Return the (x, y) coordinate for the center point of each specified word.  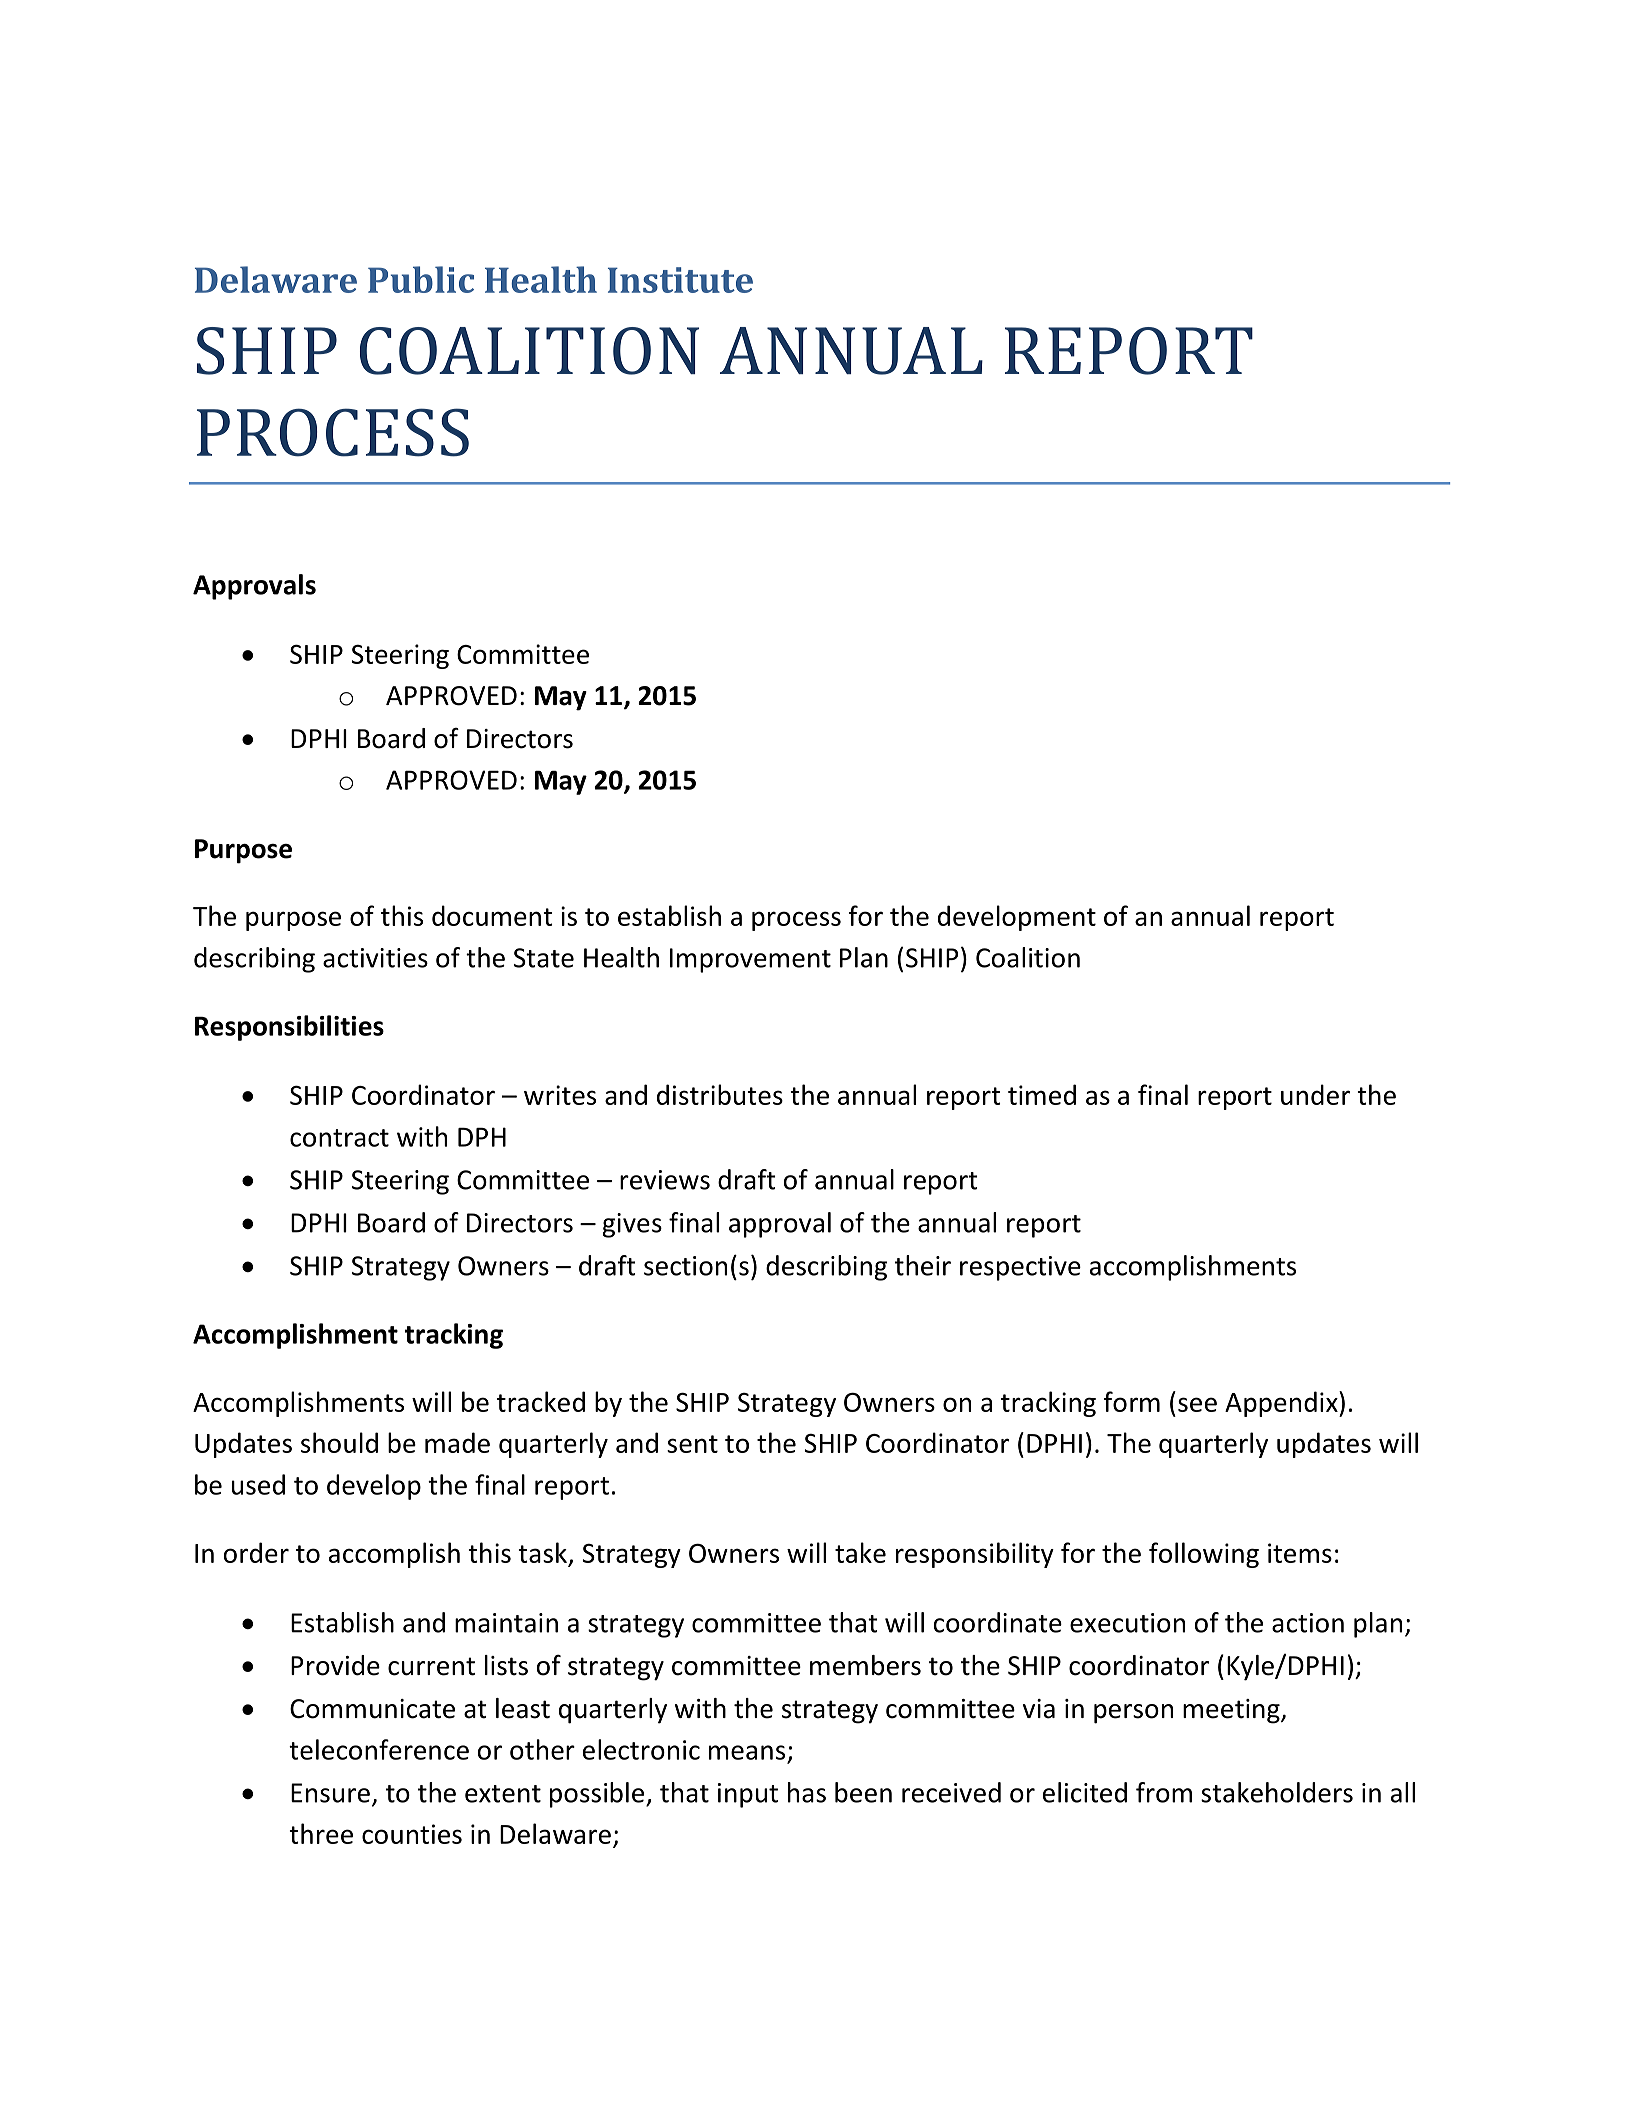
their (923, 1265)
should (339, 1442)
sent (692, 1444)
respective (1020, 1268)
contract (339, 1138)
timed (1042, 1094)
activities (375, 958)
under (1315, 1094)
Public (421, 279)
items (1300, 1553)
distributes (720, 1094)
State (544, 958)
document (492, 915)
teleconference (379, 1749)
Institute (680, 280)
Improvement (750, 960)
